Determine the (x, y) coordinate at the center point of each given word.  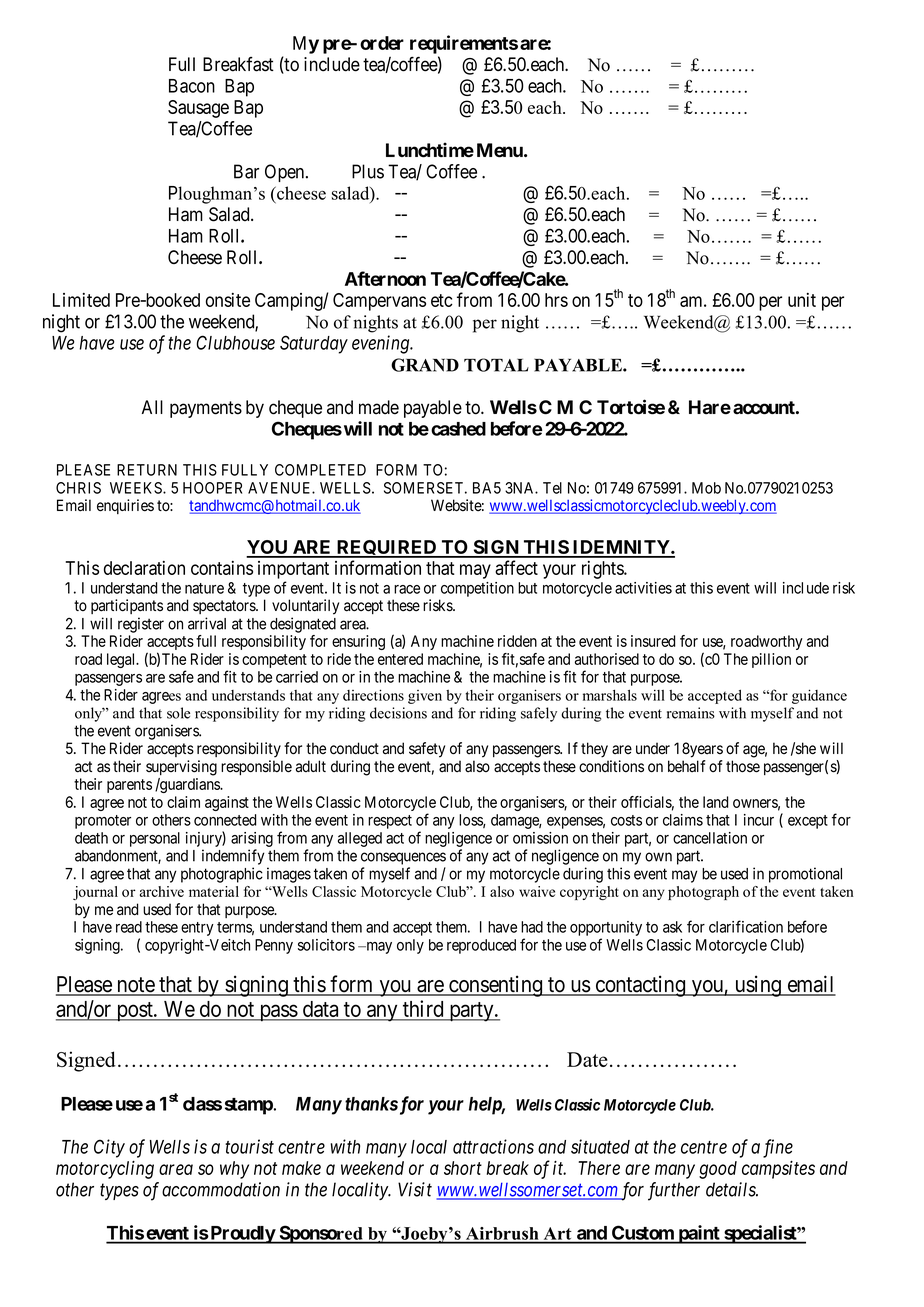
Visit (415, 1189)
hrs (556, 300)
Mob (706, 488)
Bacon (192, 86)
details (732, 1189)
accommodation (221, 1189)
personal (155, 839)
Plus (368, 171)
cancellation (710, 838)
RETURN (147, 470)
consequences (403, 858)
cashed (458, 429)
